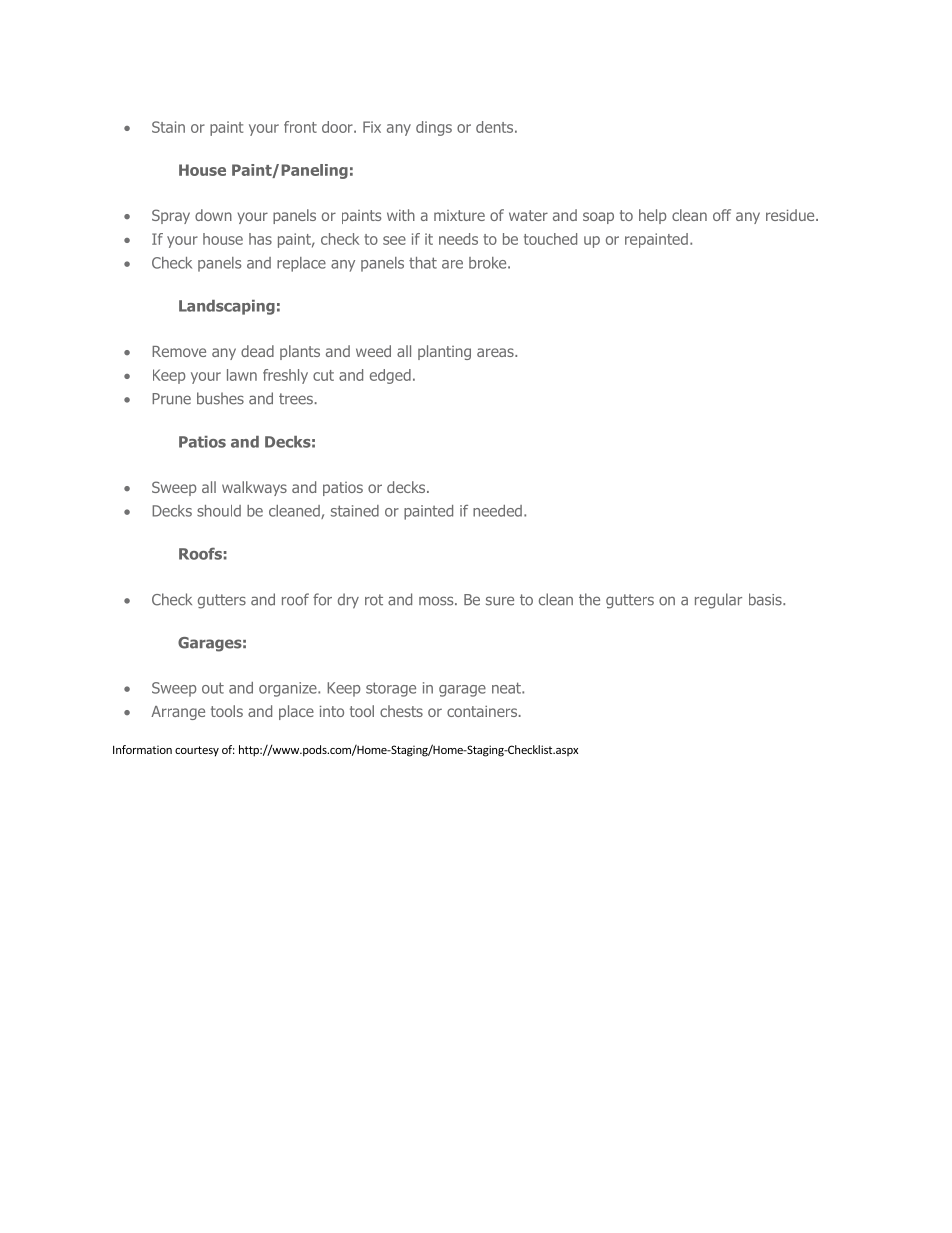  What do you see at coordinates (434, 128) in the screenshot?
I see `dings` at bounding box center [434, 128].
